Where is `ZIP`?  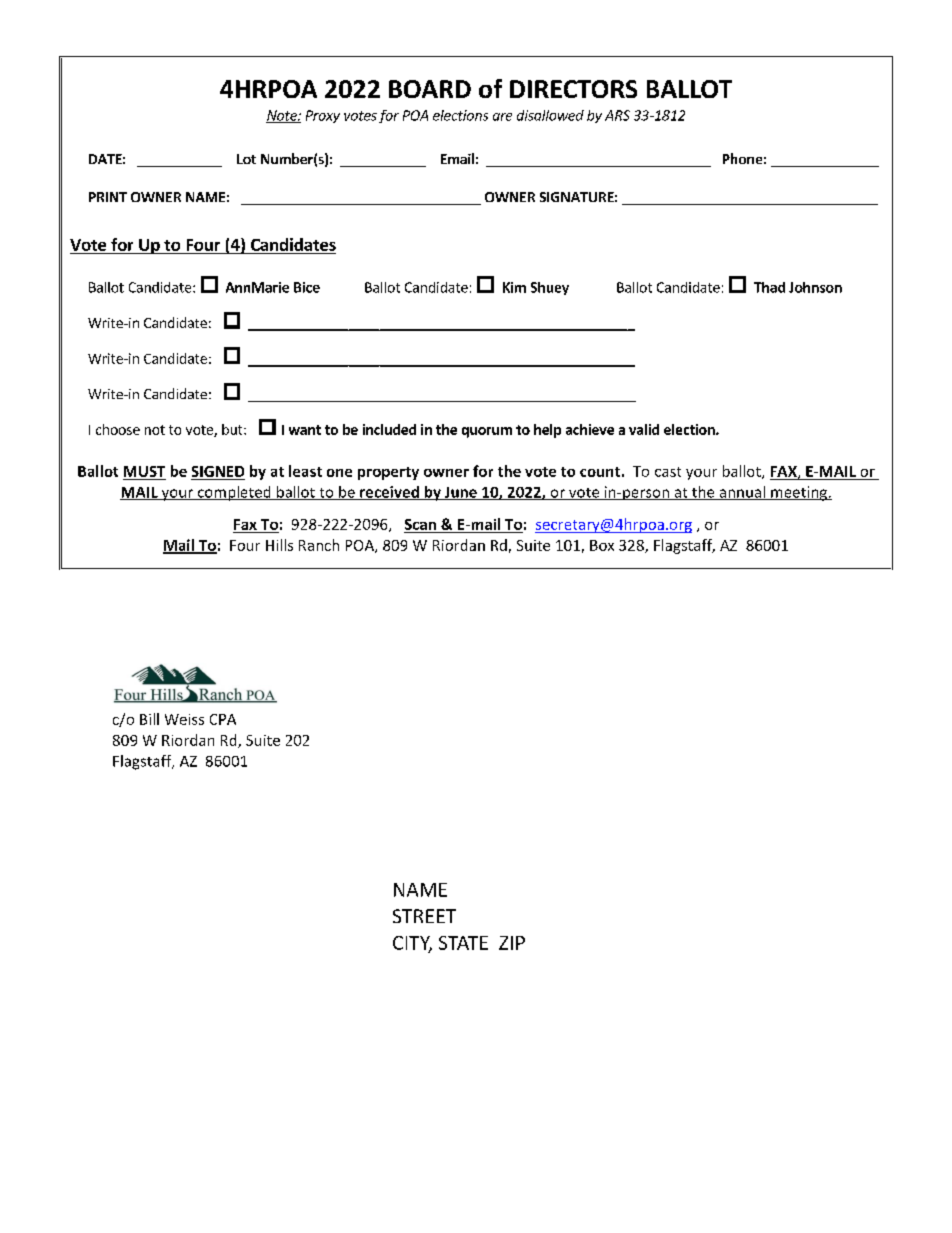
ZIP is located at coordinates (512, 943).
